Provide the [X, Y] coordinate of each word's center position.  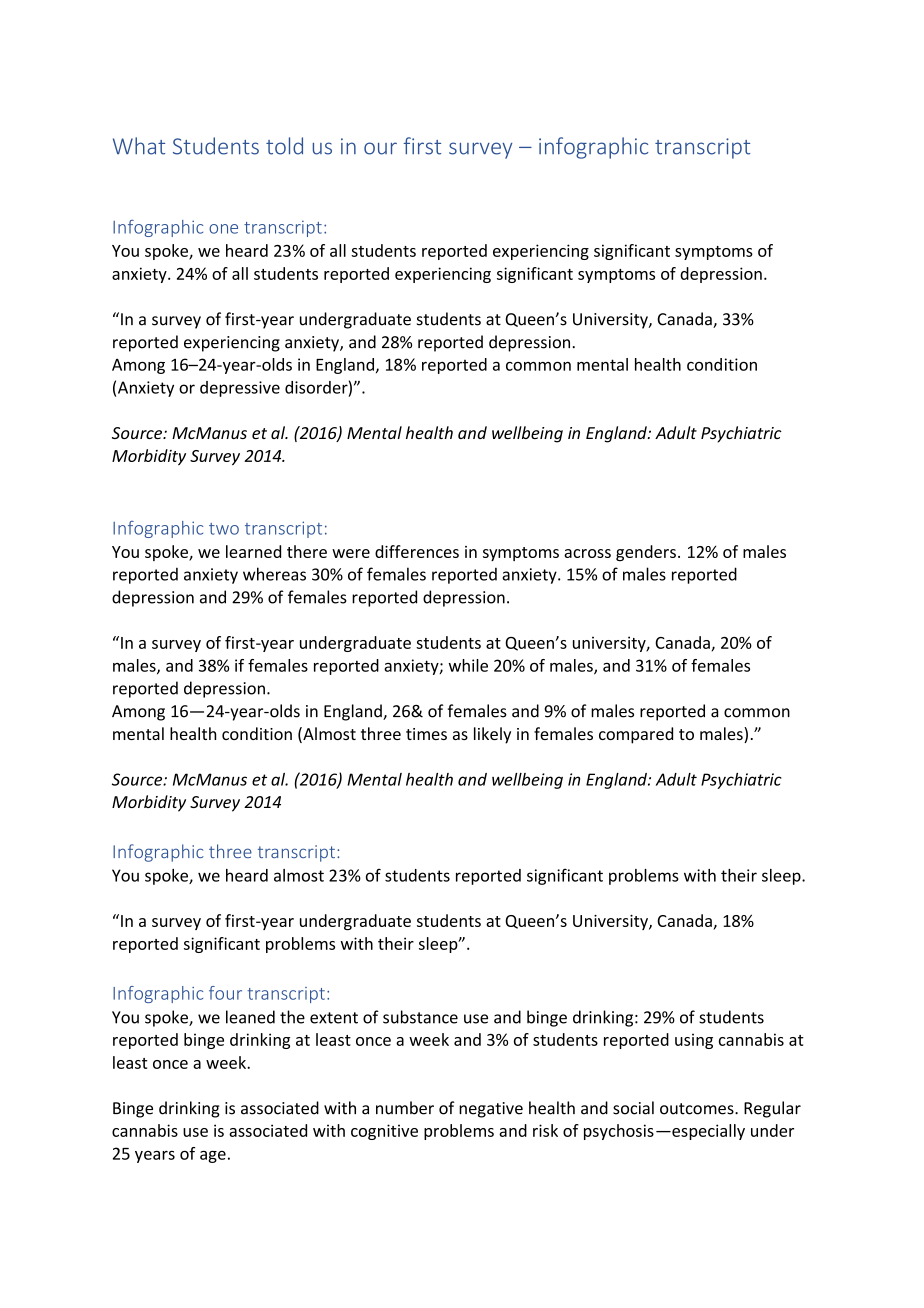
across [587, 553]
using [694, 1041]
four [225, 993]
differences [417, 551]
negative [491, 1110]
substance [420, 1017]
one [223, 229]
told [284, 146]
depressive [240, 389]
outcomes [698, 1109]
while [468, 665]
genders [646, 553]
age [213, 1157]
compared [636, 735]
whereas [274, 574]
